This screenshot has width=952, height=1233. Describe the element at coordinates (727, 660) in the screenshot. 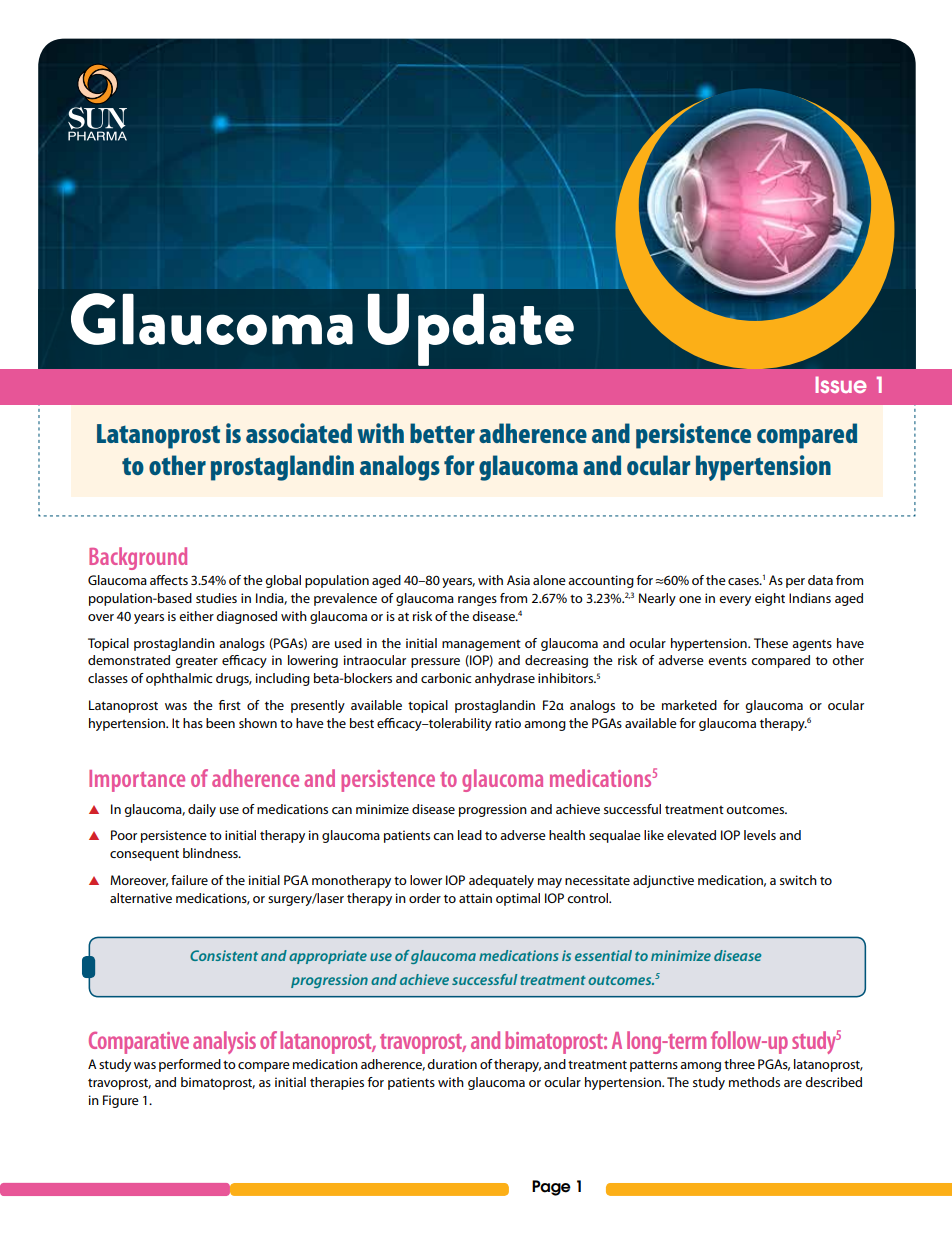

I see `events` at that location.
